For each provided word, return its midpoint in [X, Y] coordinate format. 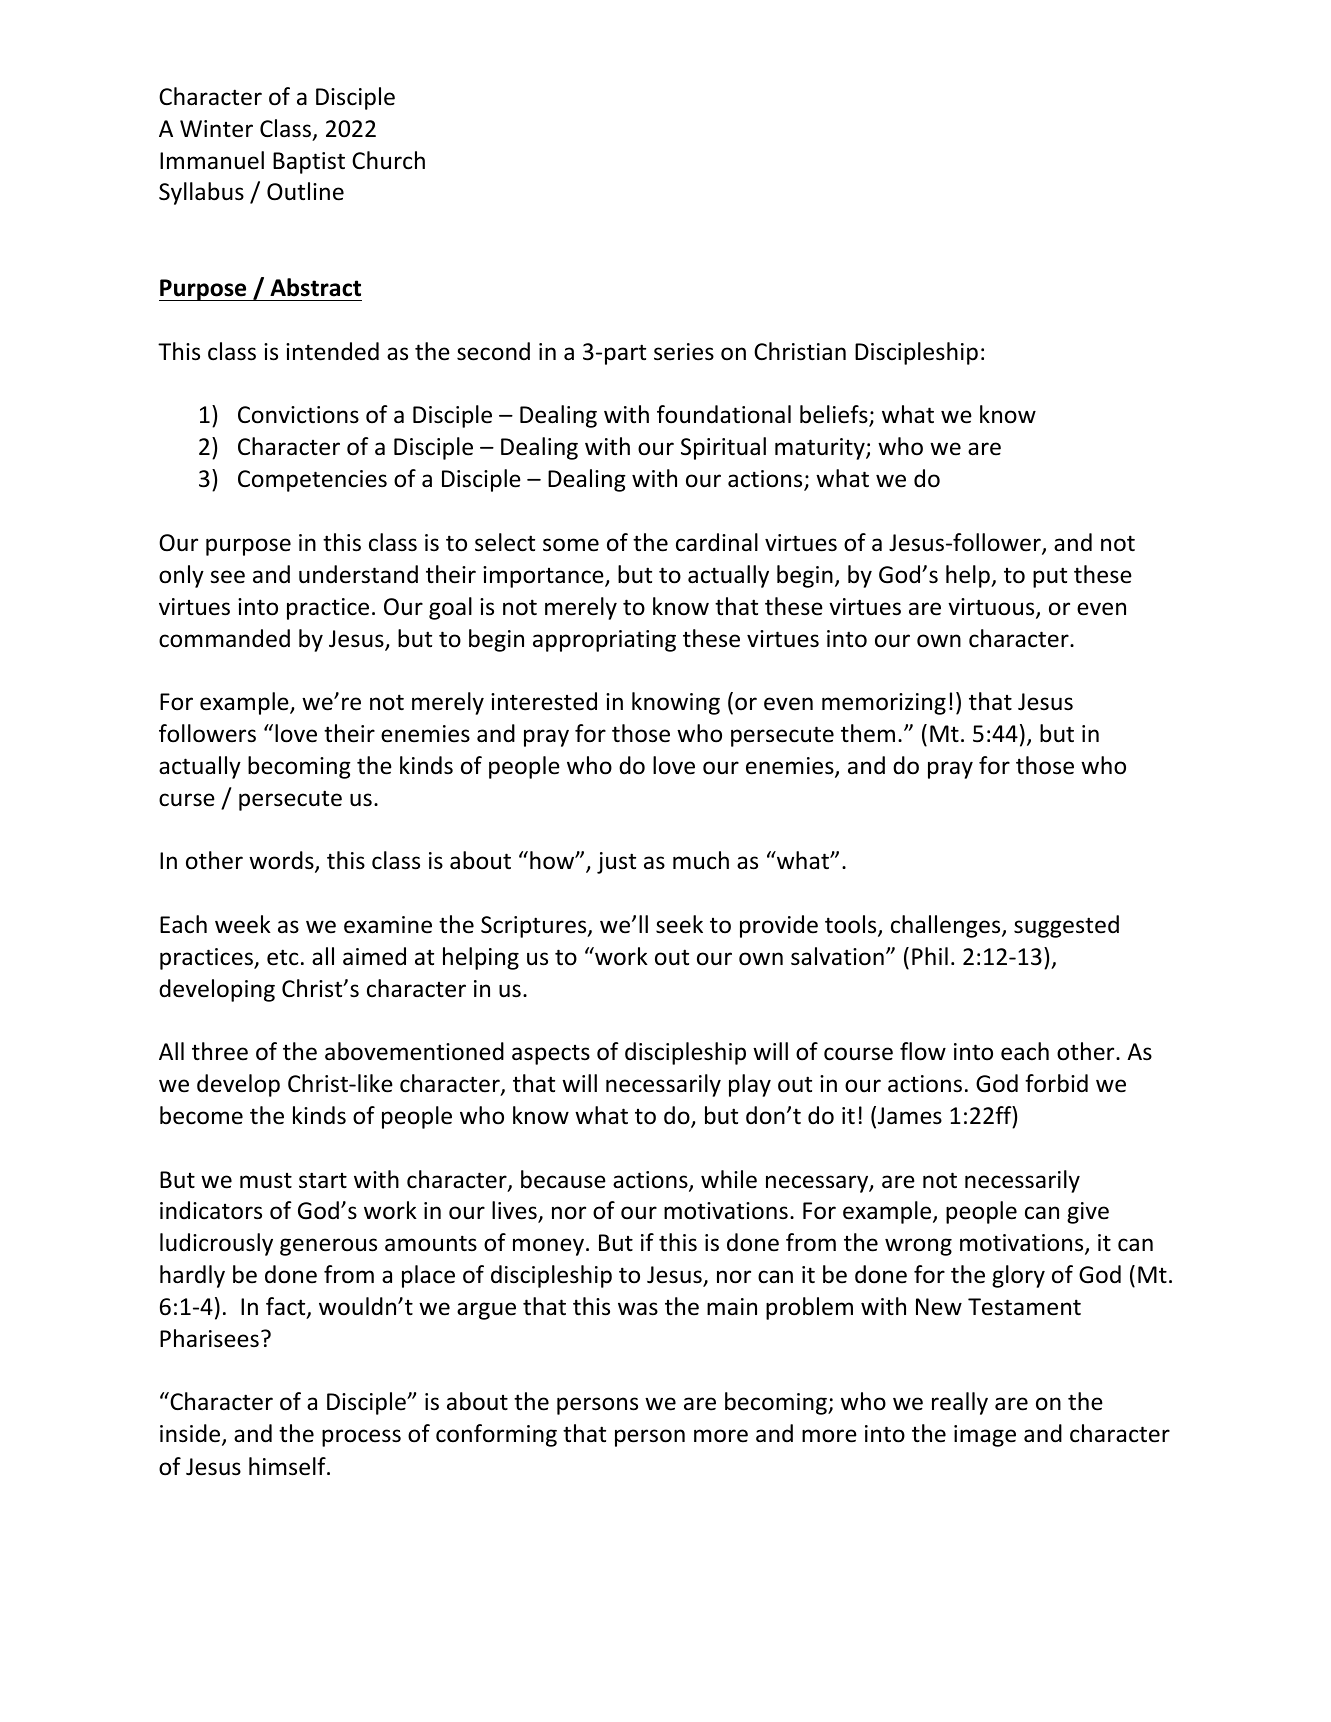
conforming [496, 1435]
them [868, 733]
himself [288, 1466]
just [616, 863]
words [282, 862]
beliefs [835, 415]
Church [388, 160]
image [985, 1436]
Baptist [309, 163]
